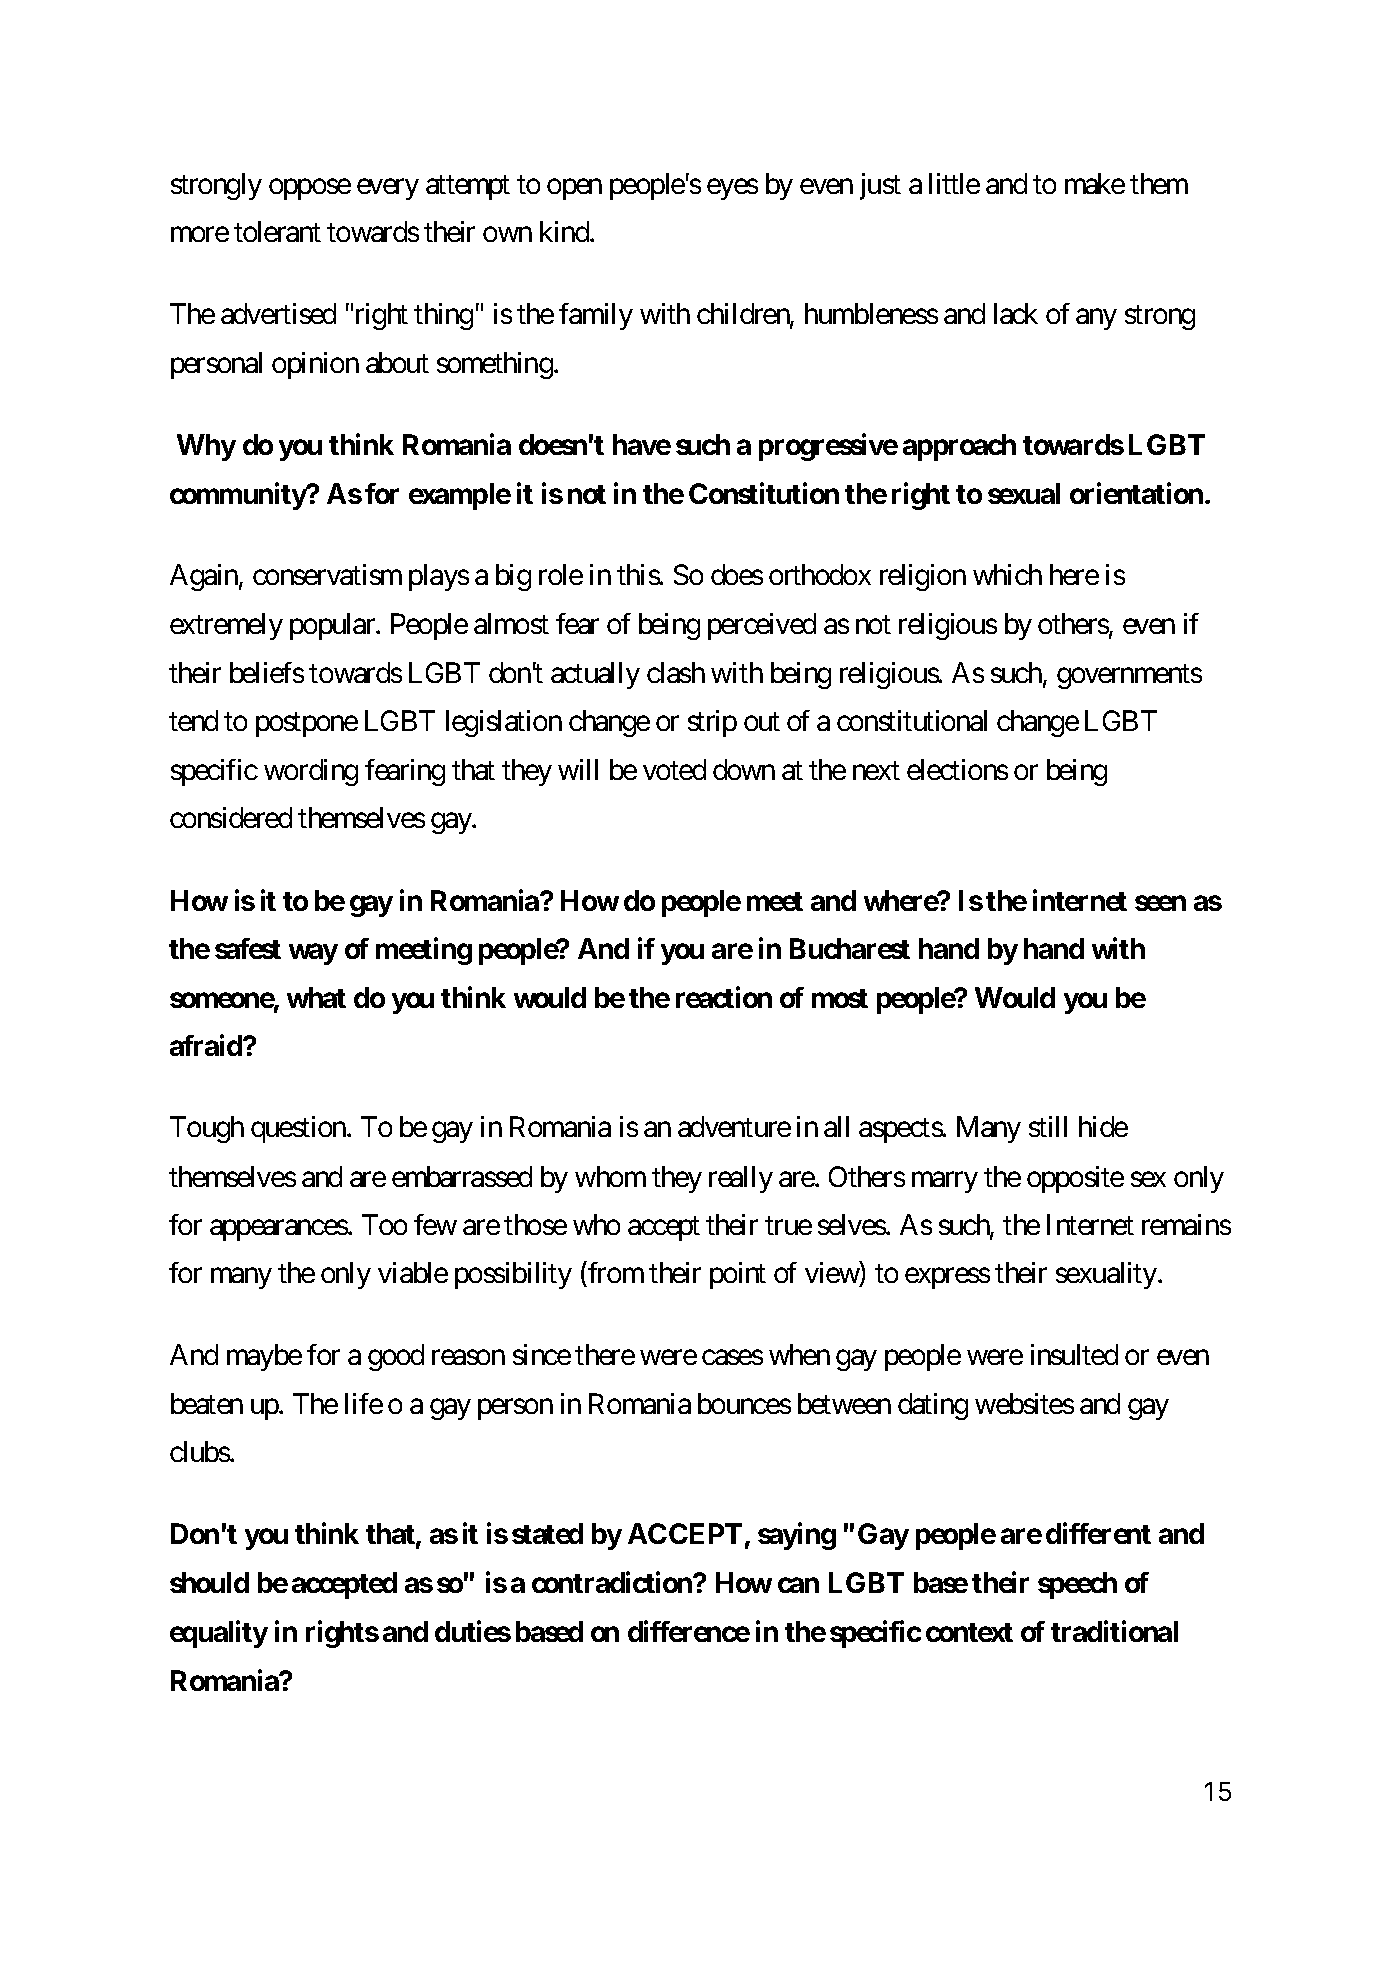 The height and width of the screenshot is (1980, 1399). I want to click on should, so click(209, 1582).
